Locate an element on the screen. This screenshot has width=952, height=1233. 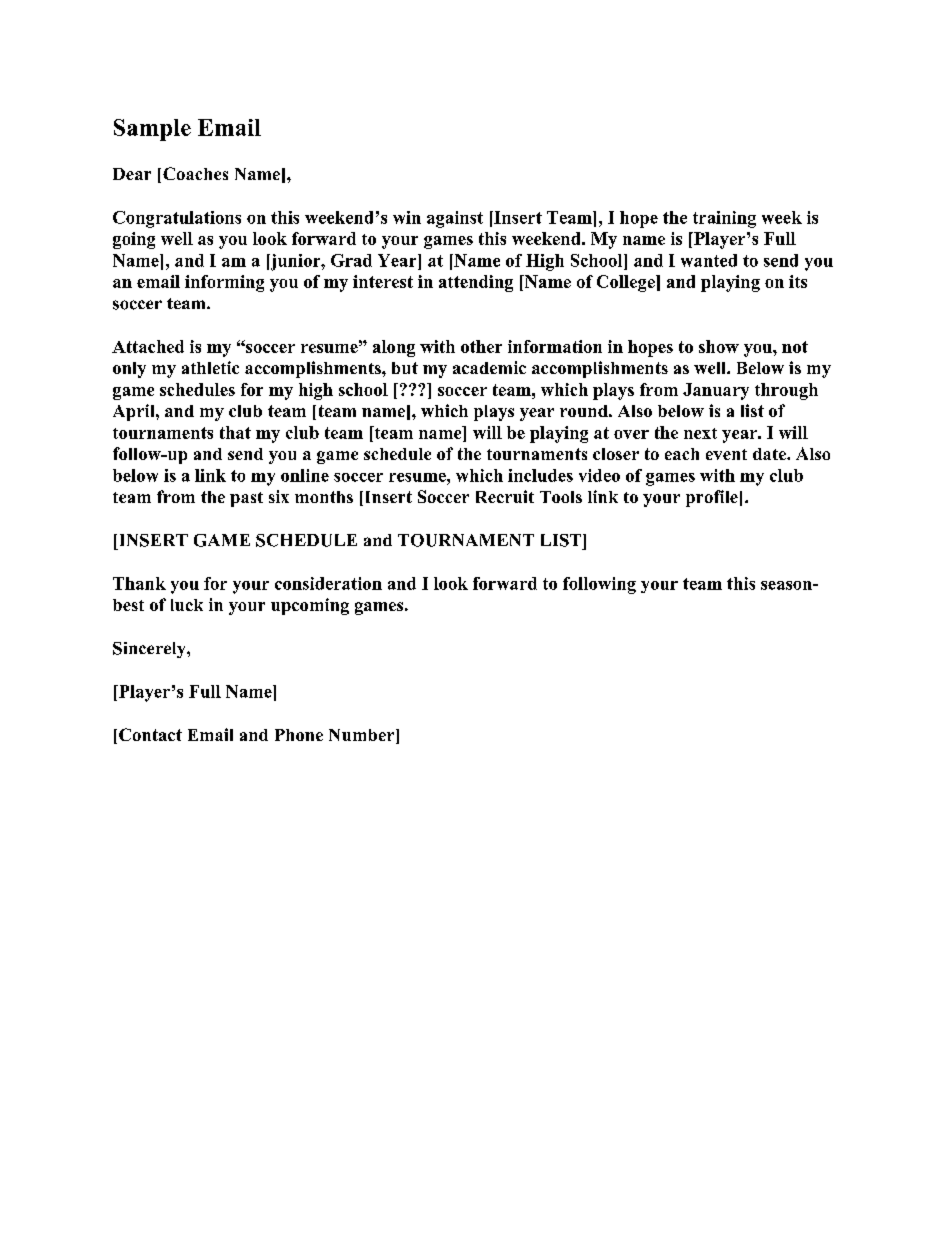
profile is located at coordinates (712, 498).
